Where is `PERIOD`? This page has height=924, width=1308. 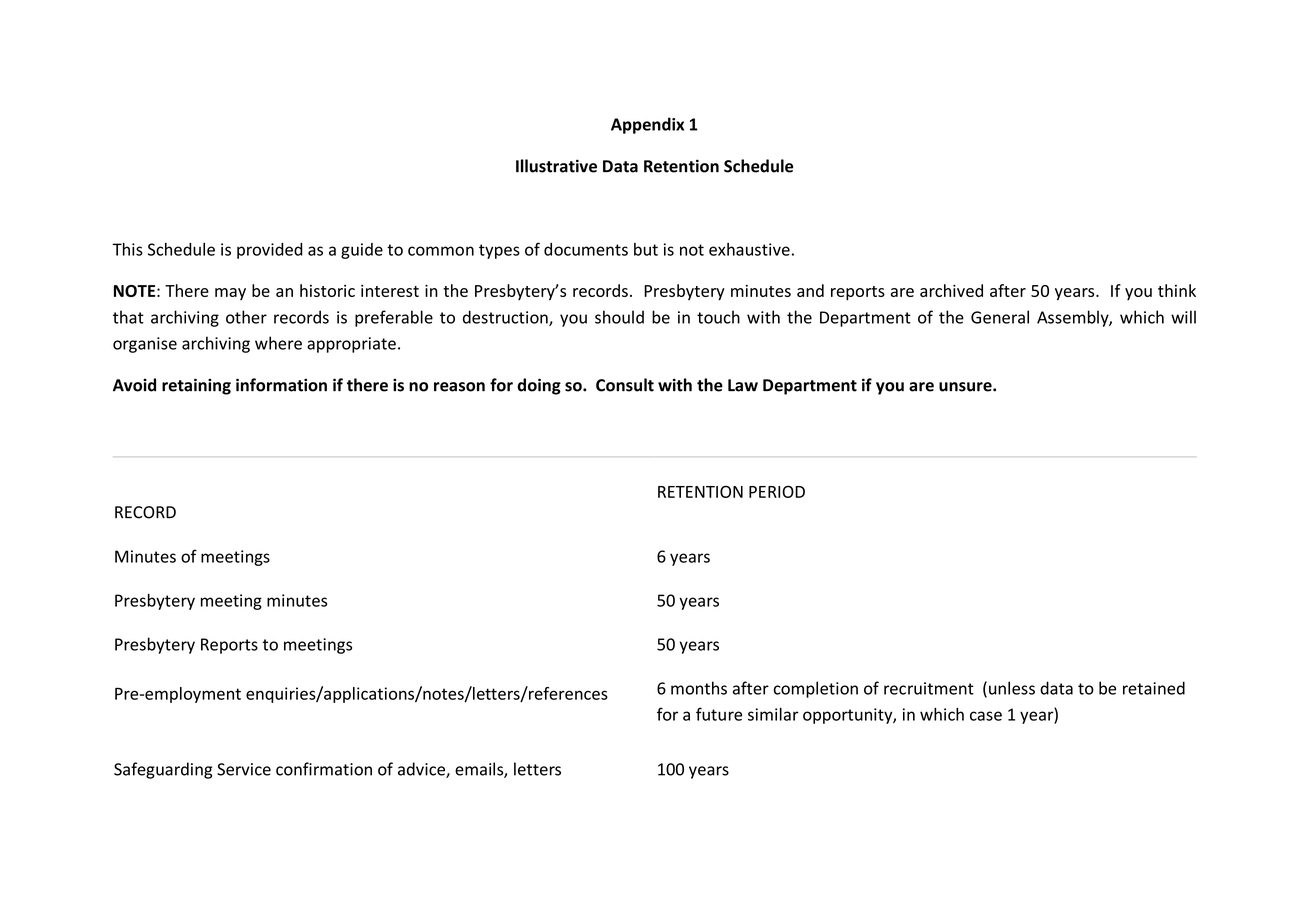 PERIOD is located at coordinates (777, 491).
